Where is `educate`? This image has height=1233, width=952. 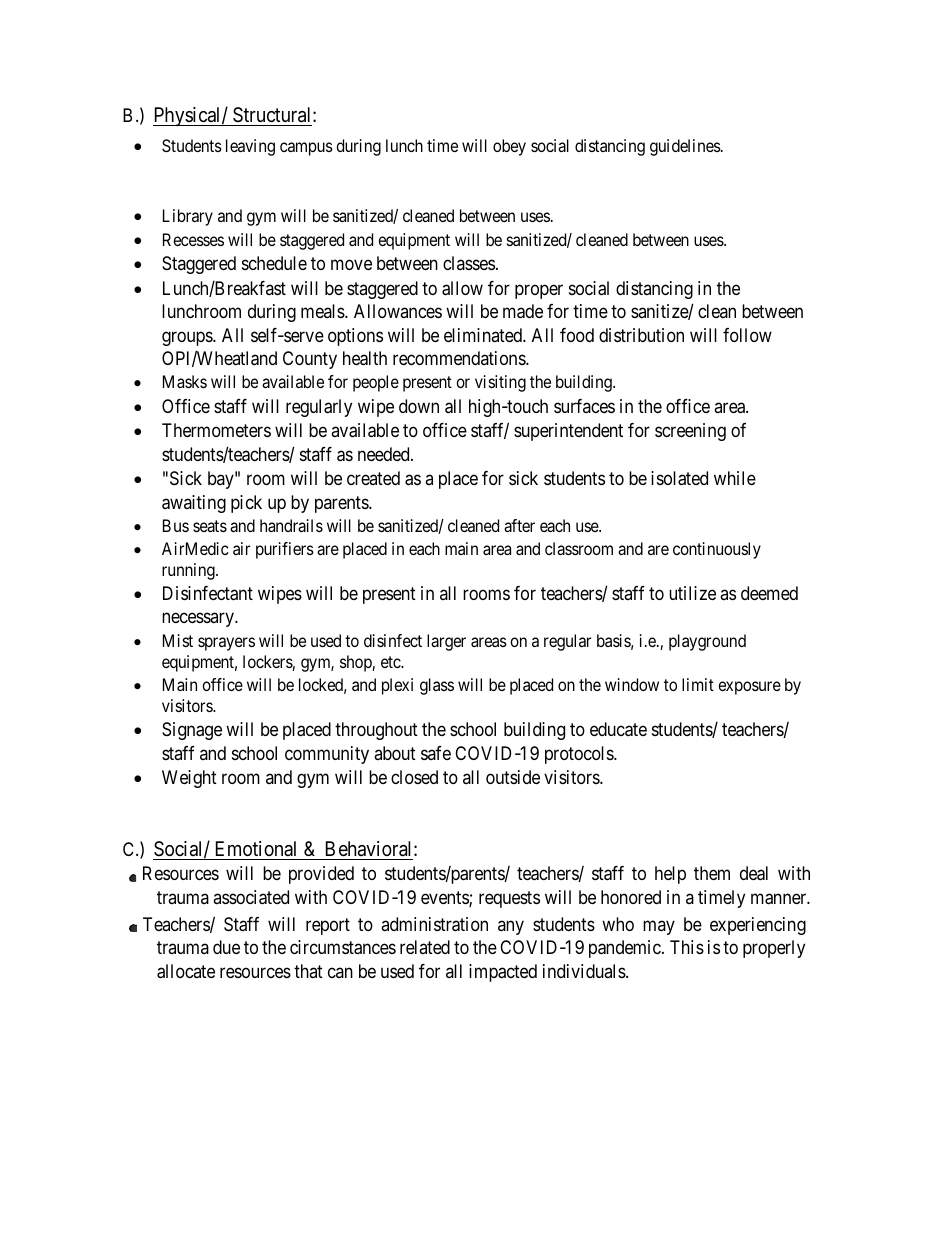 educate is located at coordinates (618, 729).
